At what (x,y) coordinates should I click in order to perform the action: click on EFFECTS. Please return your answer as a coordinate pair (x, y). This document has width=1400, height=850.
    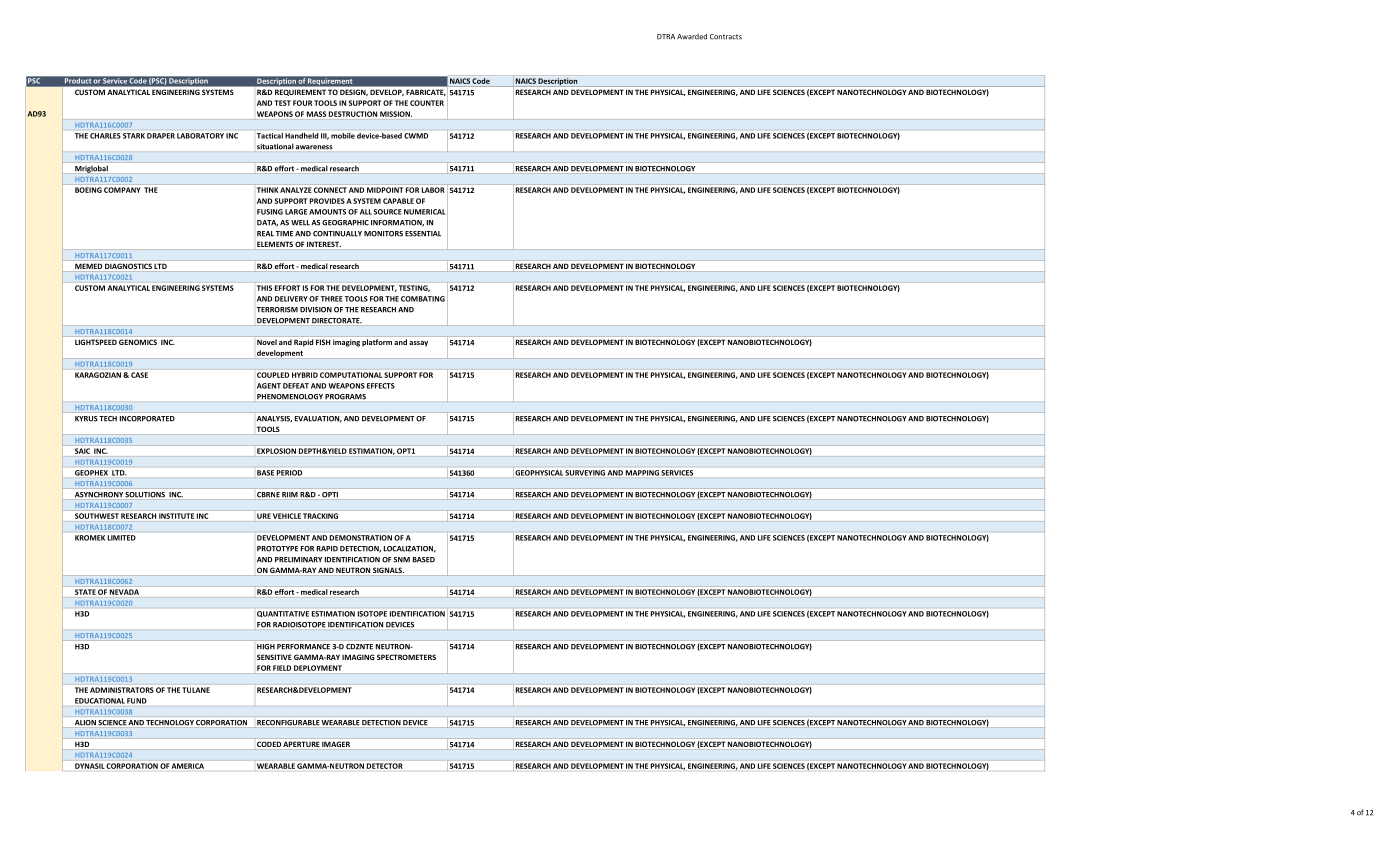
    Looking at the image, I should click on (381, 386).
